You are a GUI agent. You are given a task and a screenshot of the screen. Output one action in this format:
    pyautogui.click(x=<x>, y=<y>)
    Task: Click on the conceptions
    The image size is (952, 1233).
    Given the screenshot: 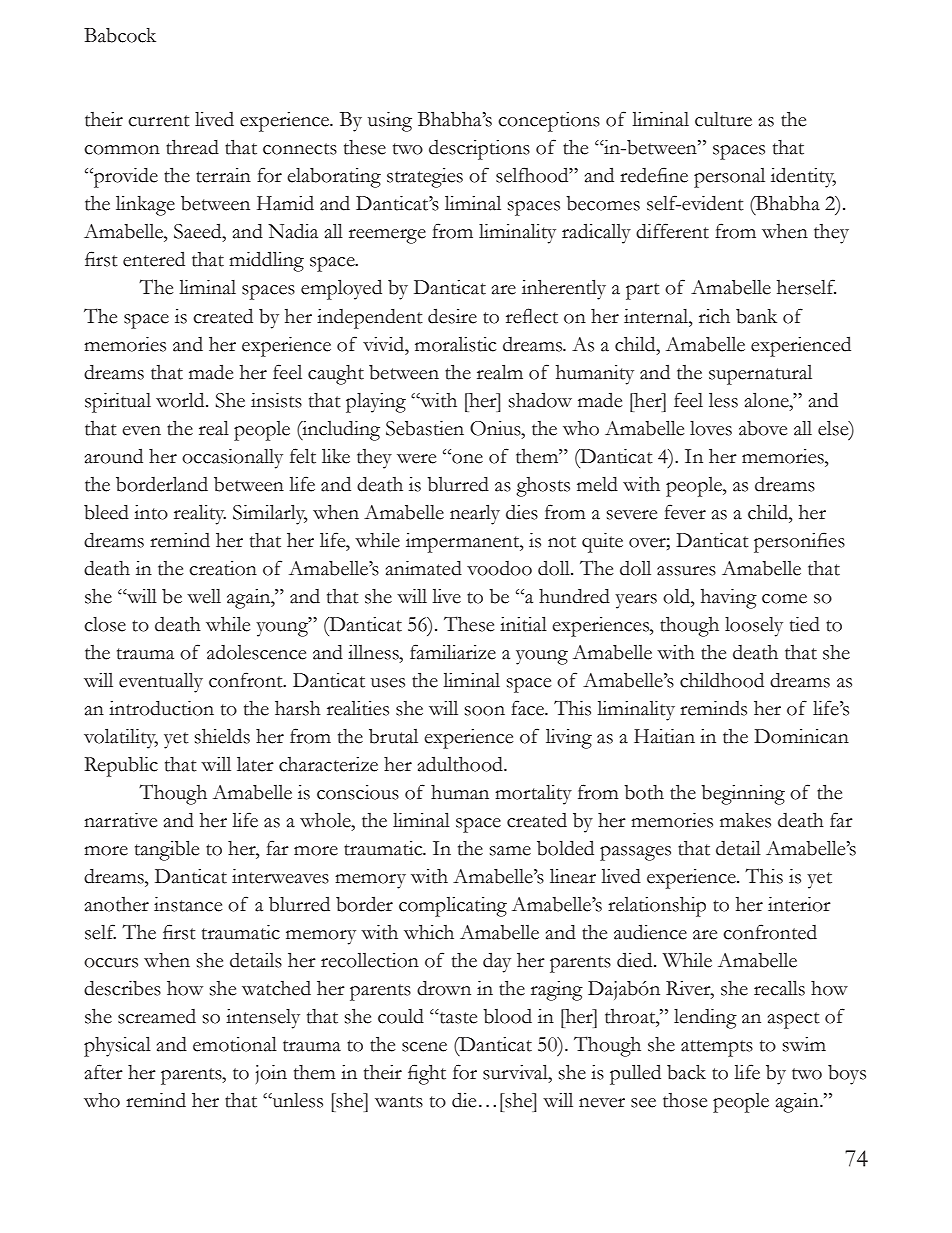 What is the action you would take?
    pyautogui.click(x=549, y=122)
